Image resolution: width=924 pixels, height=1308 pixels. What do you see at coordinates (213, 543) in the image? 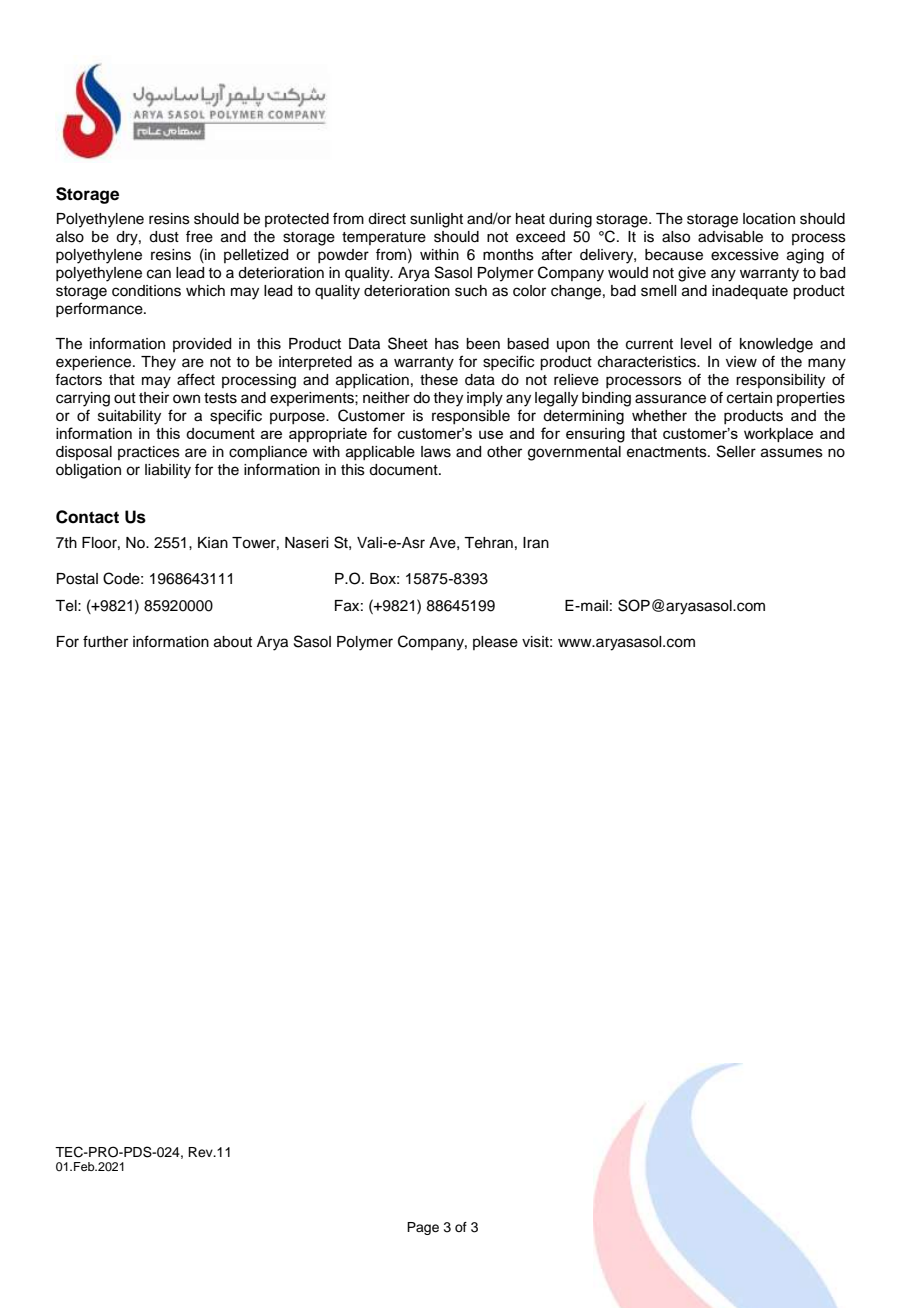
I see `Kian` at bounding box center [213, 543].
